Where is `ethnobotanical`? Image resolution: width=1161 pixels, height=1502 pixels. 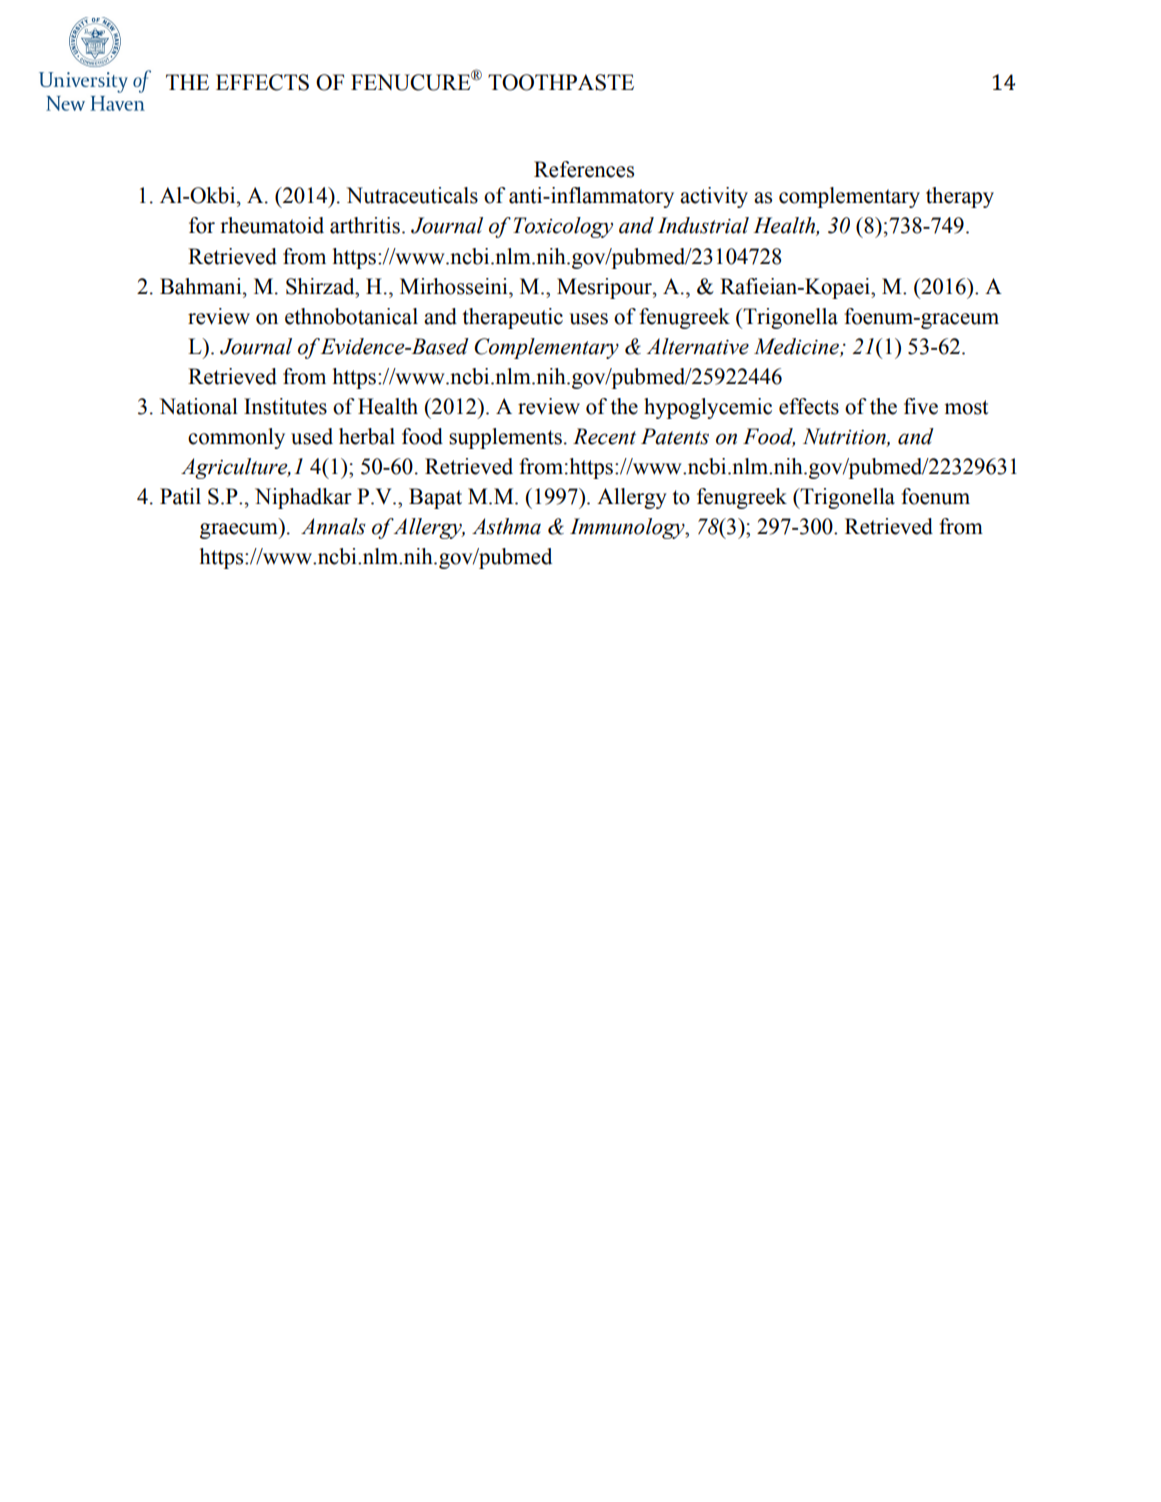 ethnobotanical is located at coordinates (351, 316).
